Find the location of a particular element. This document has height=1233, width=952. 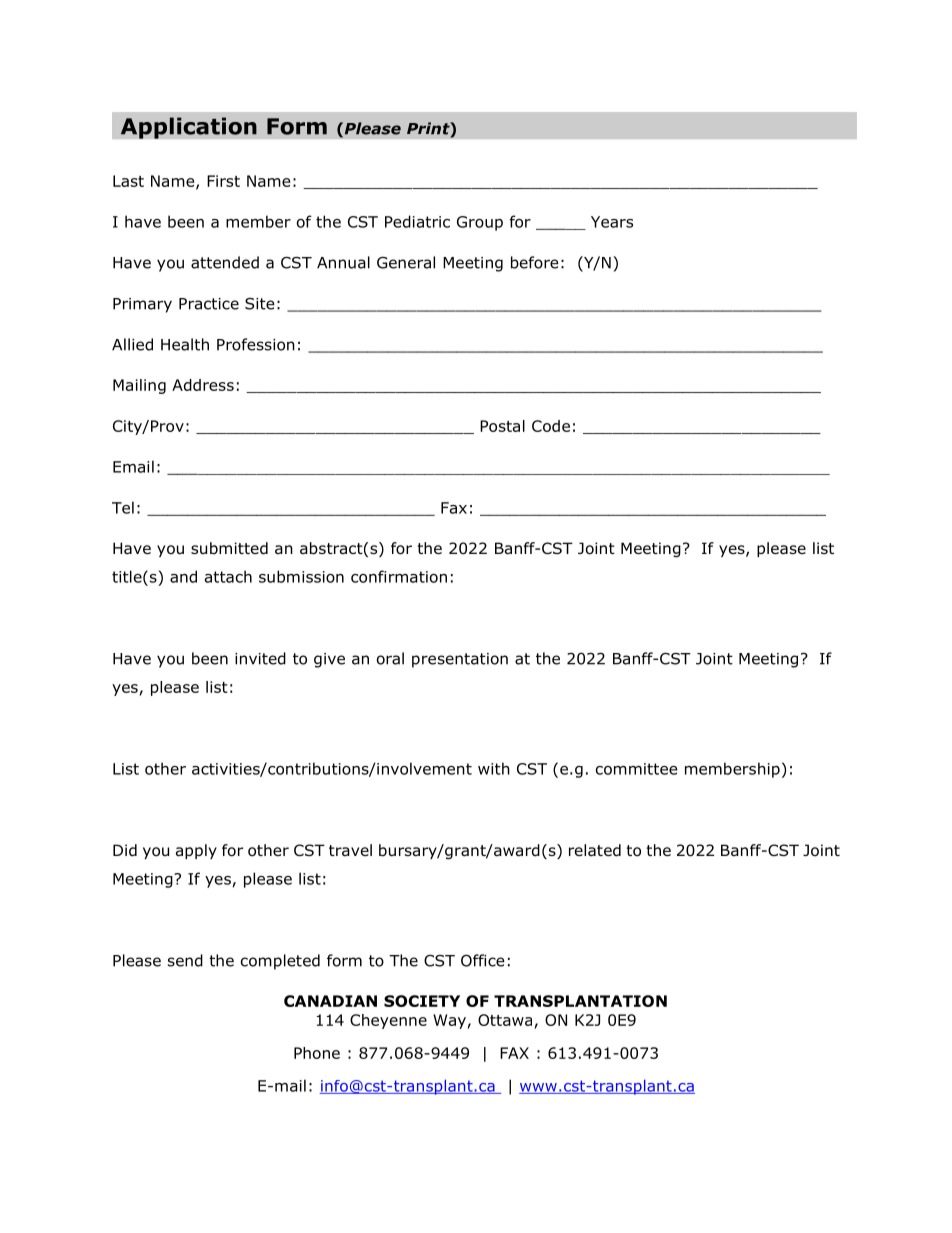

confirmation is located at coordinates (399, 576).
